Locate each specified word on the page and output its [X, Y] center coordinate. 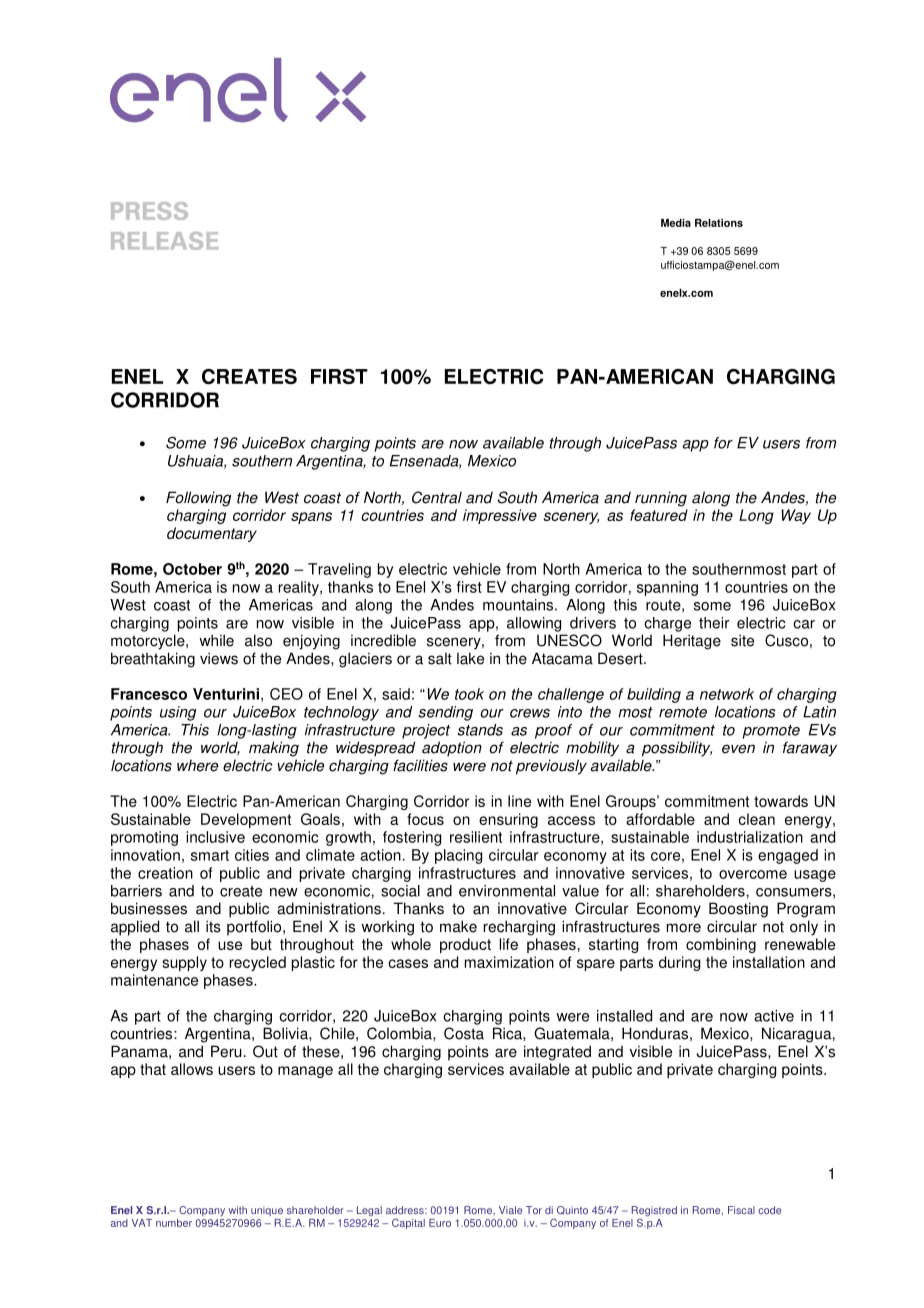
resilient [476, 837]
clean [756, 819]
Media [676, 223]
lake [470, 658]
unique [267, 1211]
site [742, 640]
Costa [464, 1033]
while [216, 640]
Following [198, 499]
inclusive [215, 837]
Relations [719, 223]
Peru [226, 1051]
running [661, 499]
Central [437, 497]
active [774, 1016]
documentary [212, 534]
